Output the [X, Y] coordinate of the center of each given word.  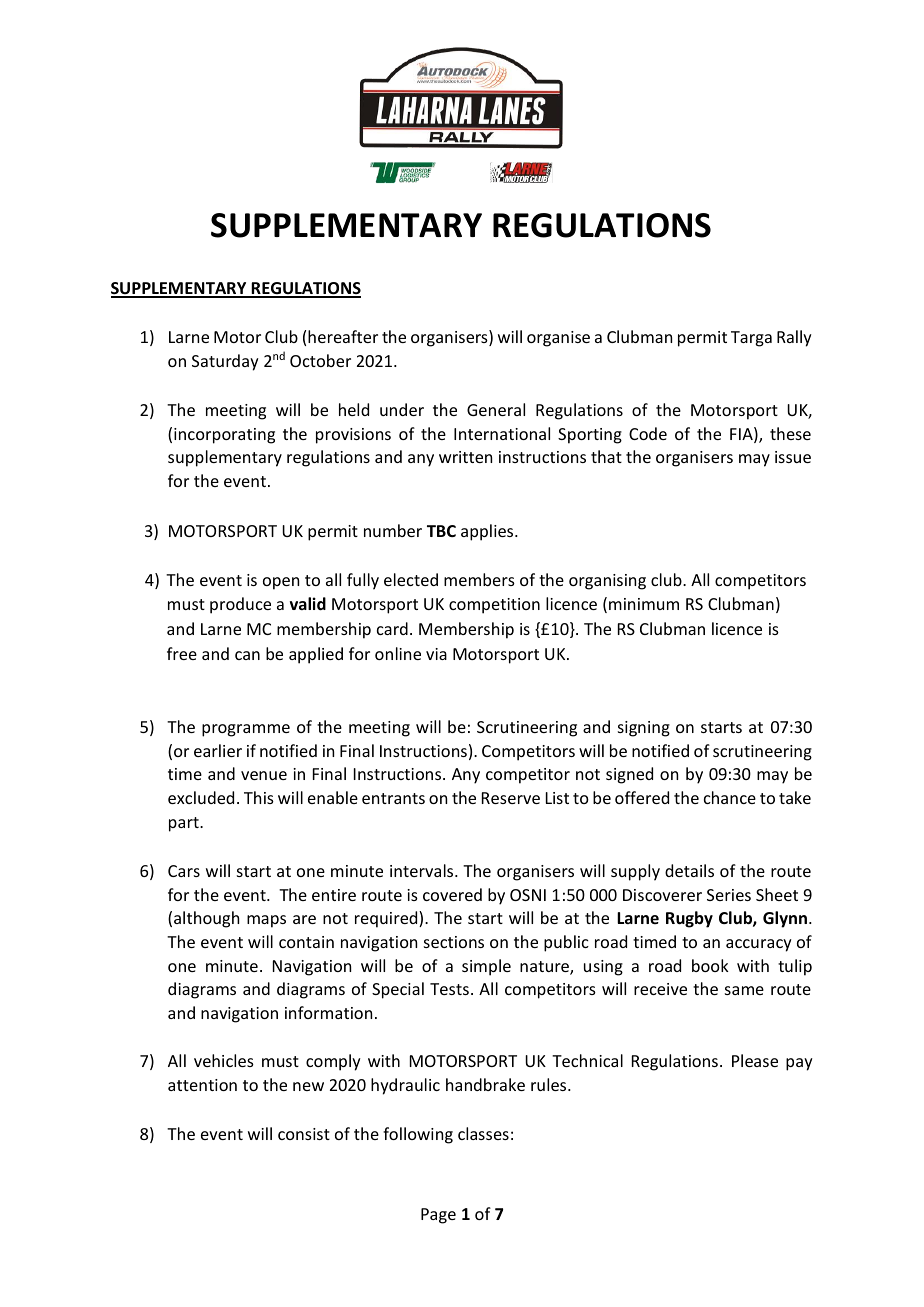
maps [266, 921]
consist [304, 1134]
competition [494, 606]
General [496, 409]
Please [755, 1060]
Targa [751, 339]
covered [452, 894]
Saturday [225, 362]
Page [438, 1216]
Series [729, 895]
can [247, 655]
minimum [644, 604]
